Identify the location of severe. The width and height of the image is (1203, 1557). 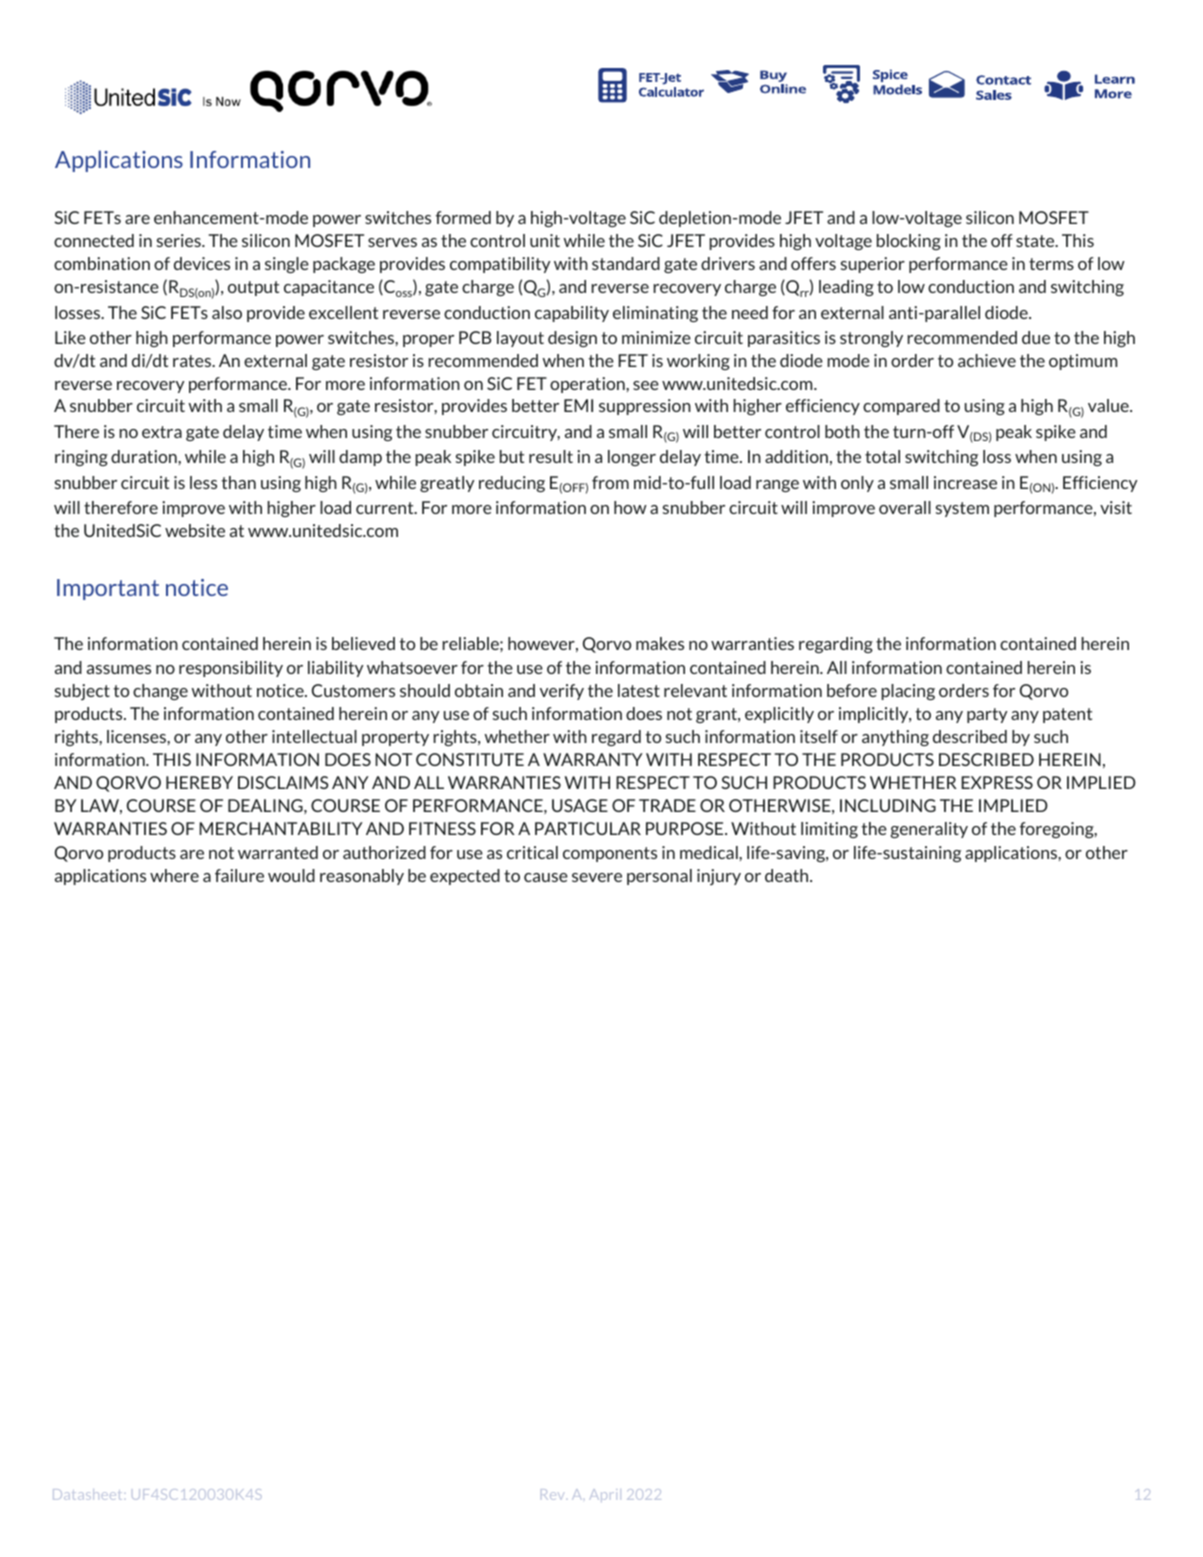
(597, 877).
